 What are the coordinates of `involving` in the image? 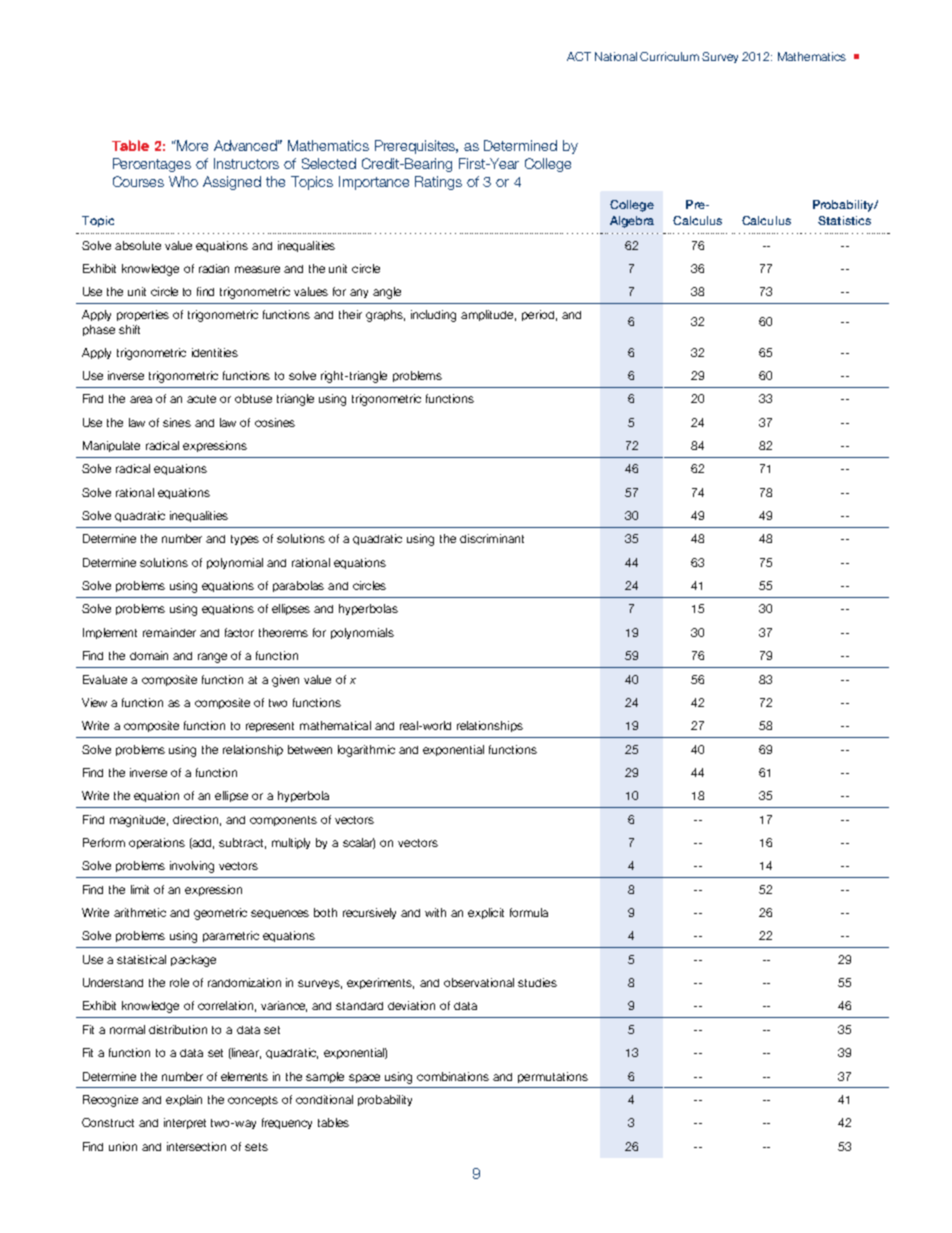 It's located at (192, 867).
